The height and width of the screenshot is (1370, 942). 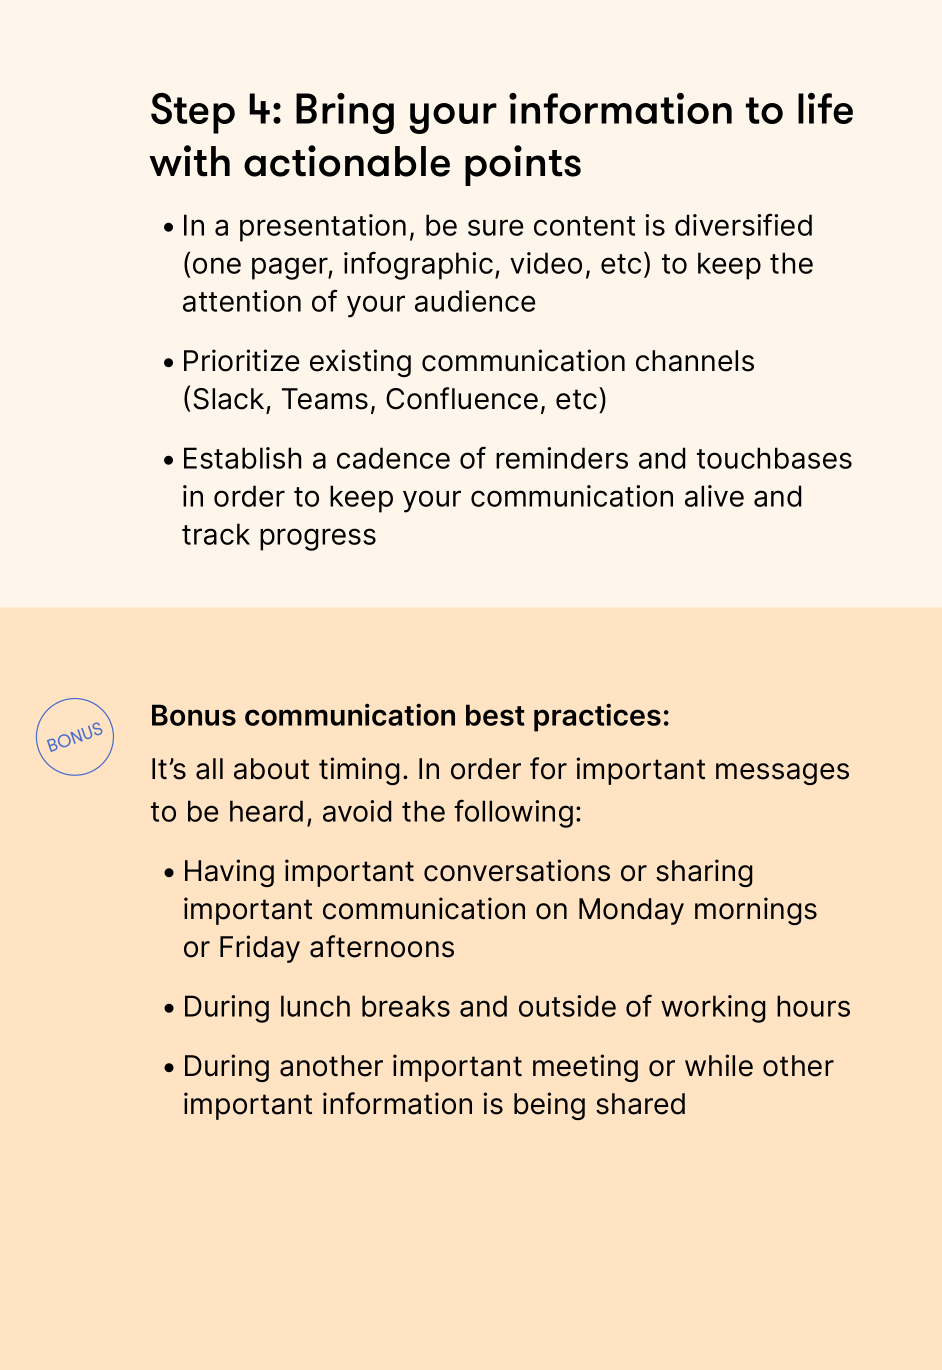 I want to click on Step, so click(x=193, y=113).
